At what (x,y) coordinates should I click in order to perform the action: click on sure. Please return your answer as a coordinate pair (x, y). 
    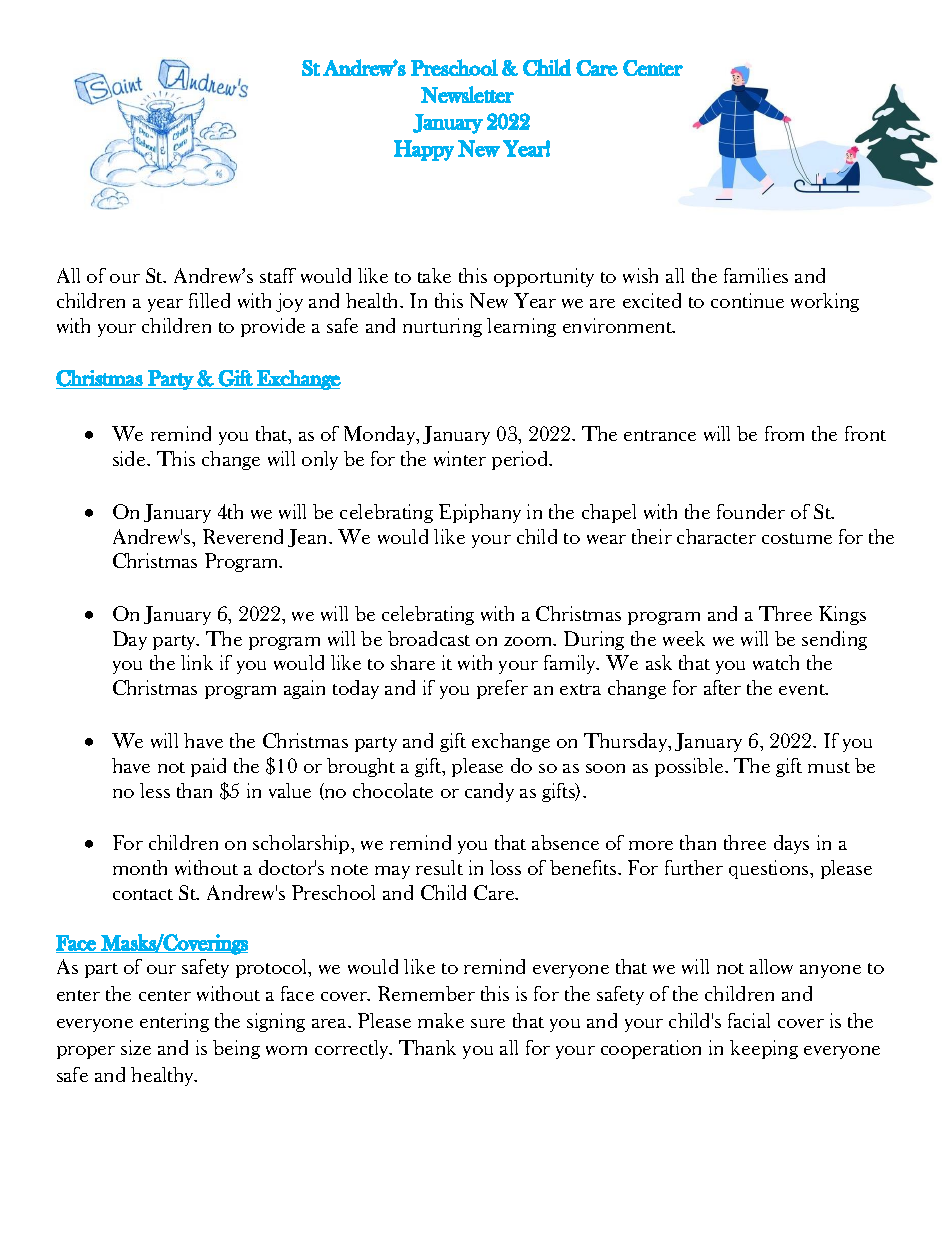
    Looking at the image, I should click on (488, 1023).
